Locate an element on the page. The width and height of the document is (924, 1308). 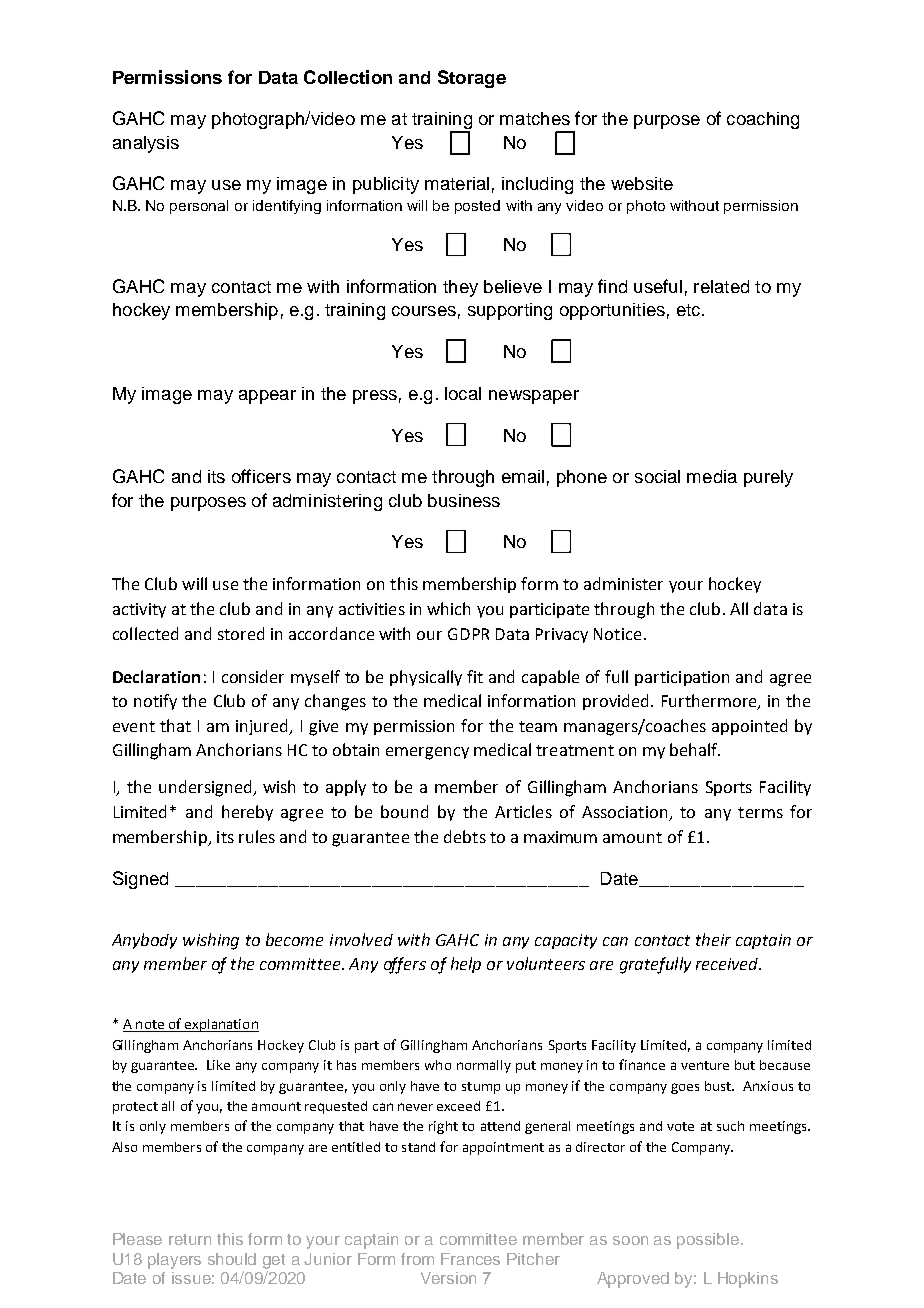
officers is located at coordinates (261, 476).
